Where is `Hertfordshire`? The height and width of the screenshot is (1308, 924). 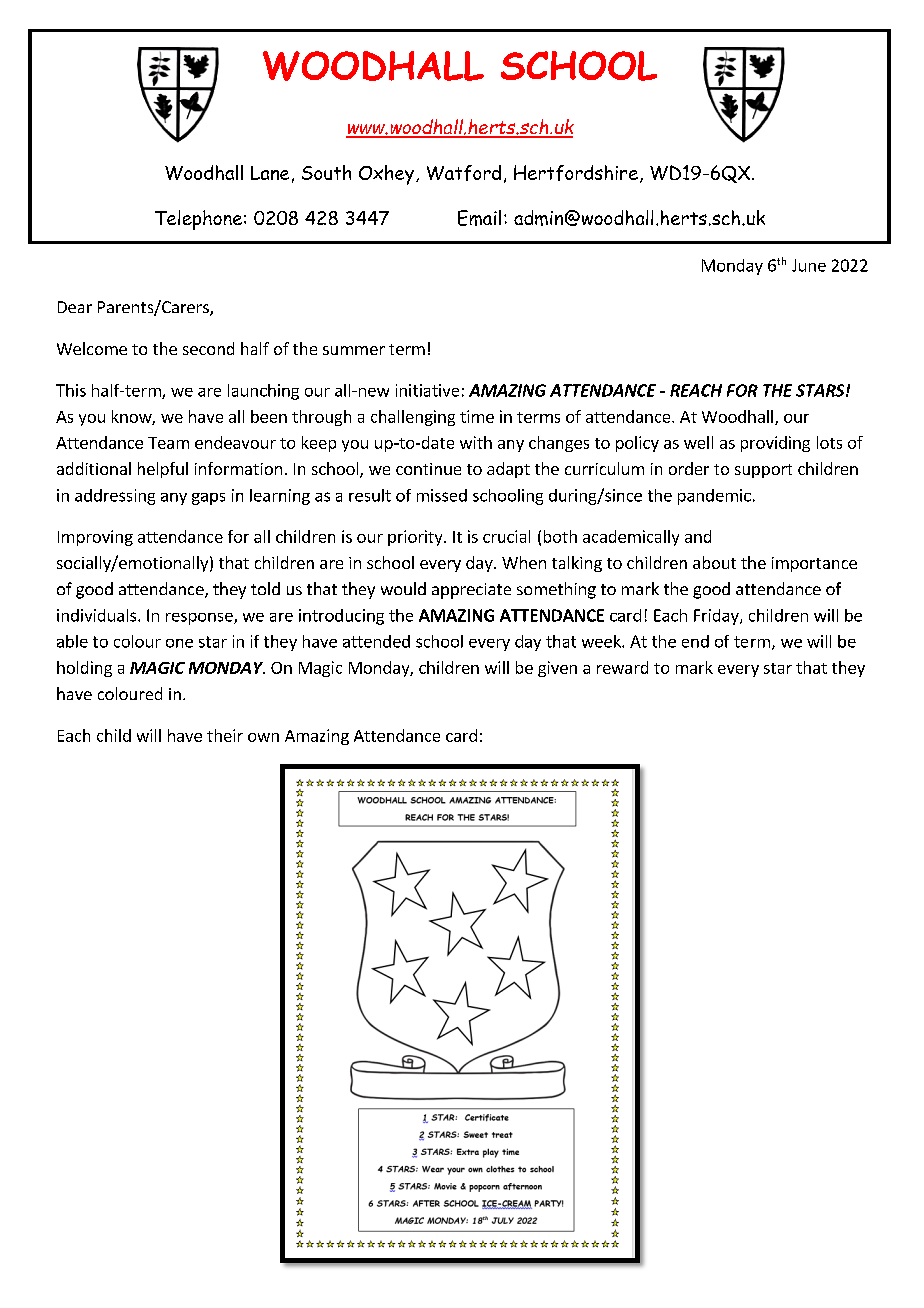 Hertfordshire is located at coordinates (577, 174).
